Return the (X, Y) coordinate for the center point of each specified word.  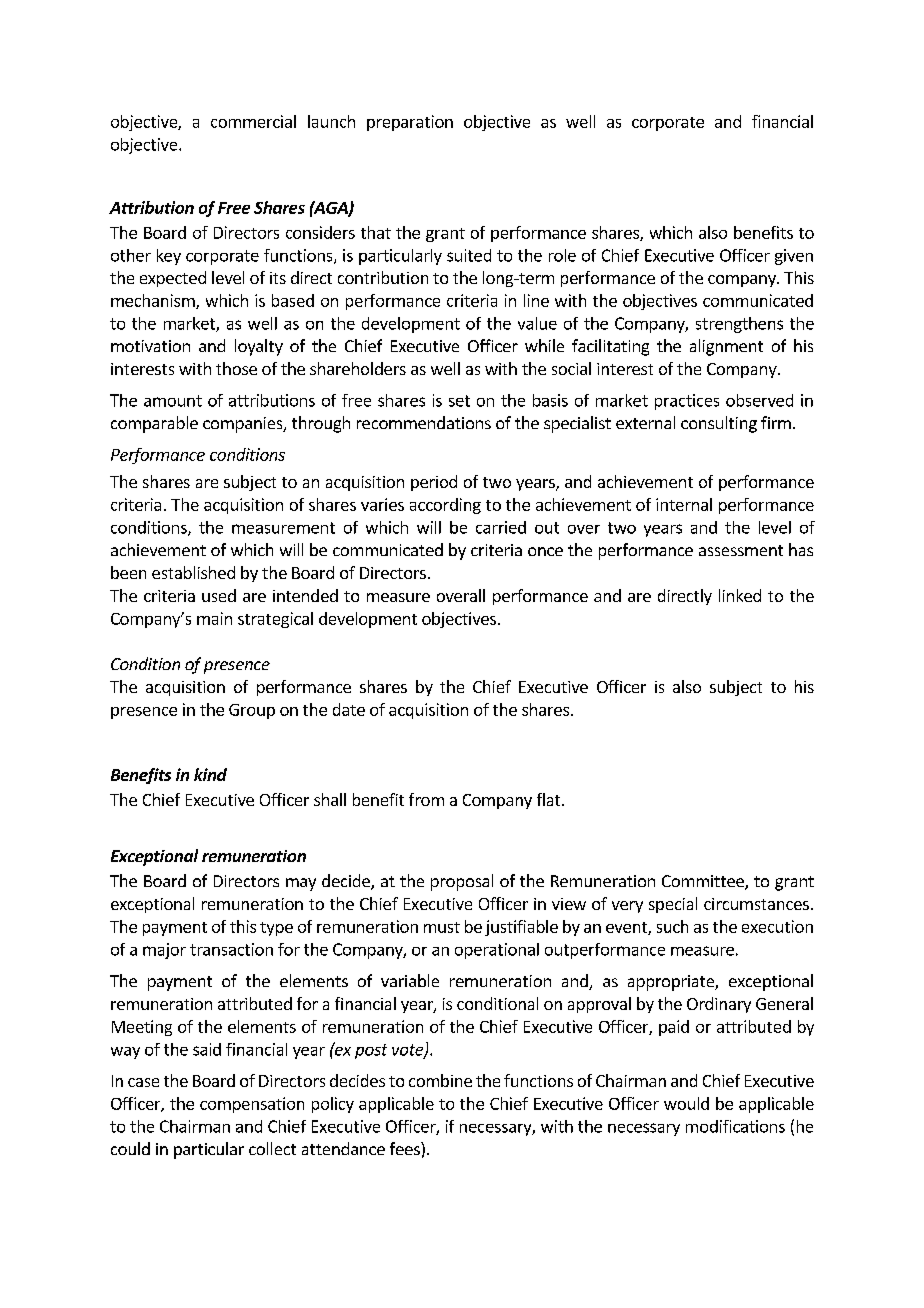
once (545, 551)
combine (440, 1080)
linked (740, 595)
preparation (410, 123)
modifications (735, 1126)
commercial (253, 121)
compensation (252, 1105)
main (214, 618)
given (794, 257)
